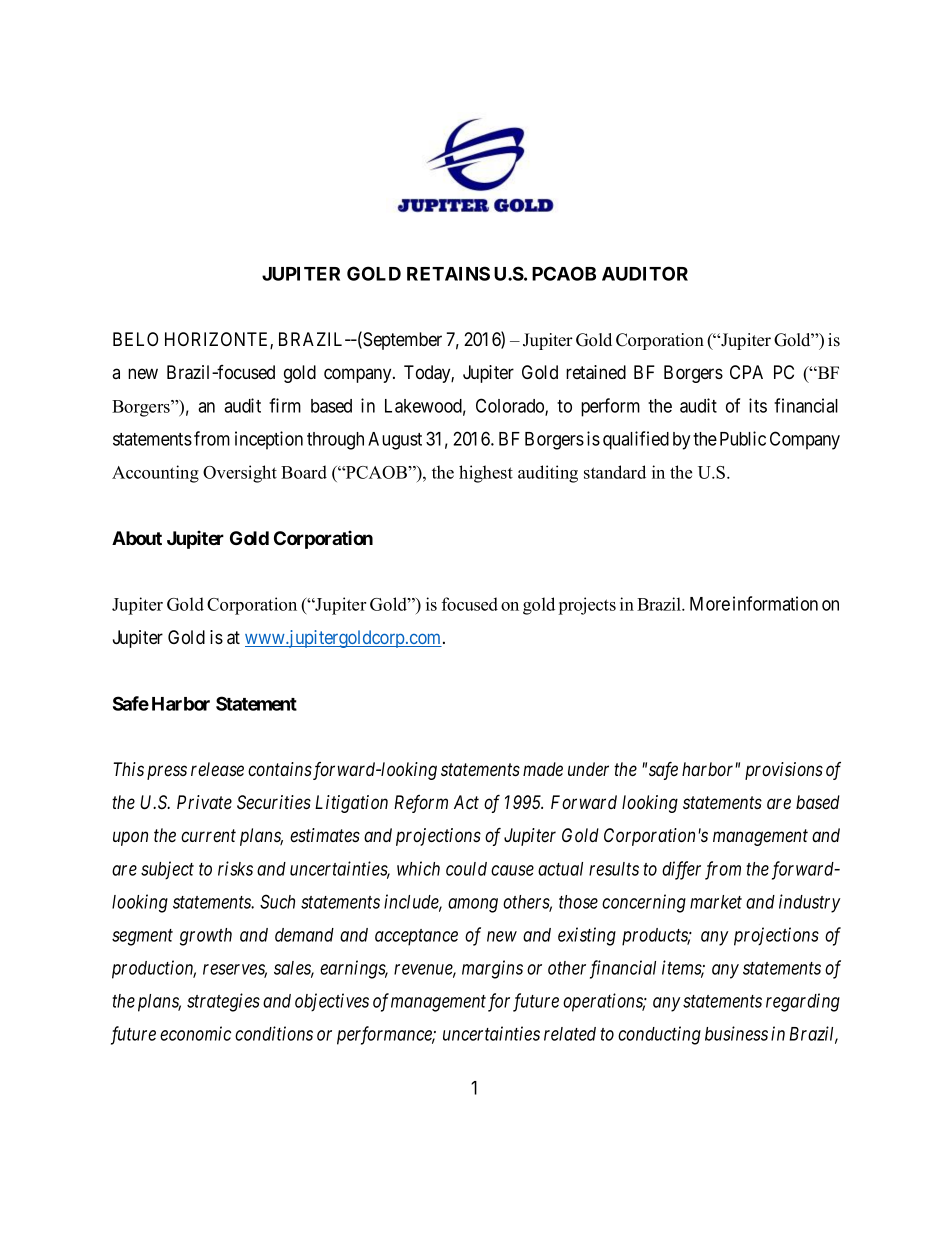  I want to click on RETAINS, so click(448, 273).
